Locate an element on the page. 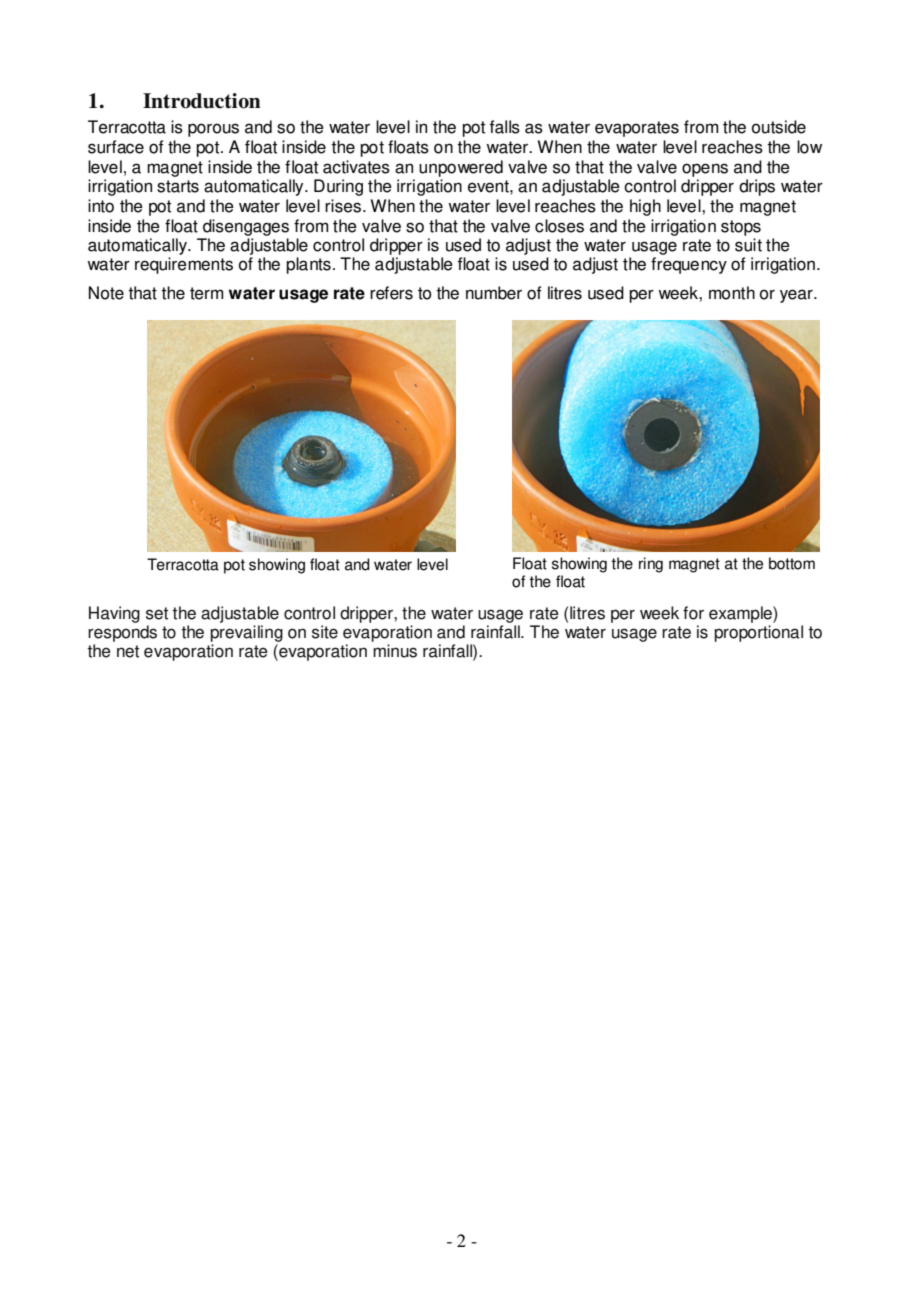  term is located at coordinates (206, 293).
